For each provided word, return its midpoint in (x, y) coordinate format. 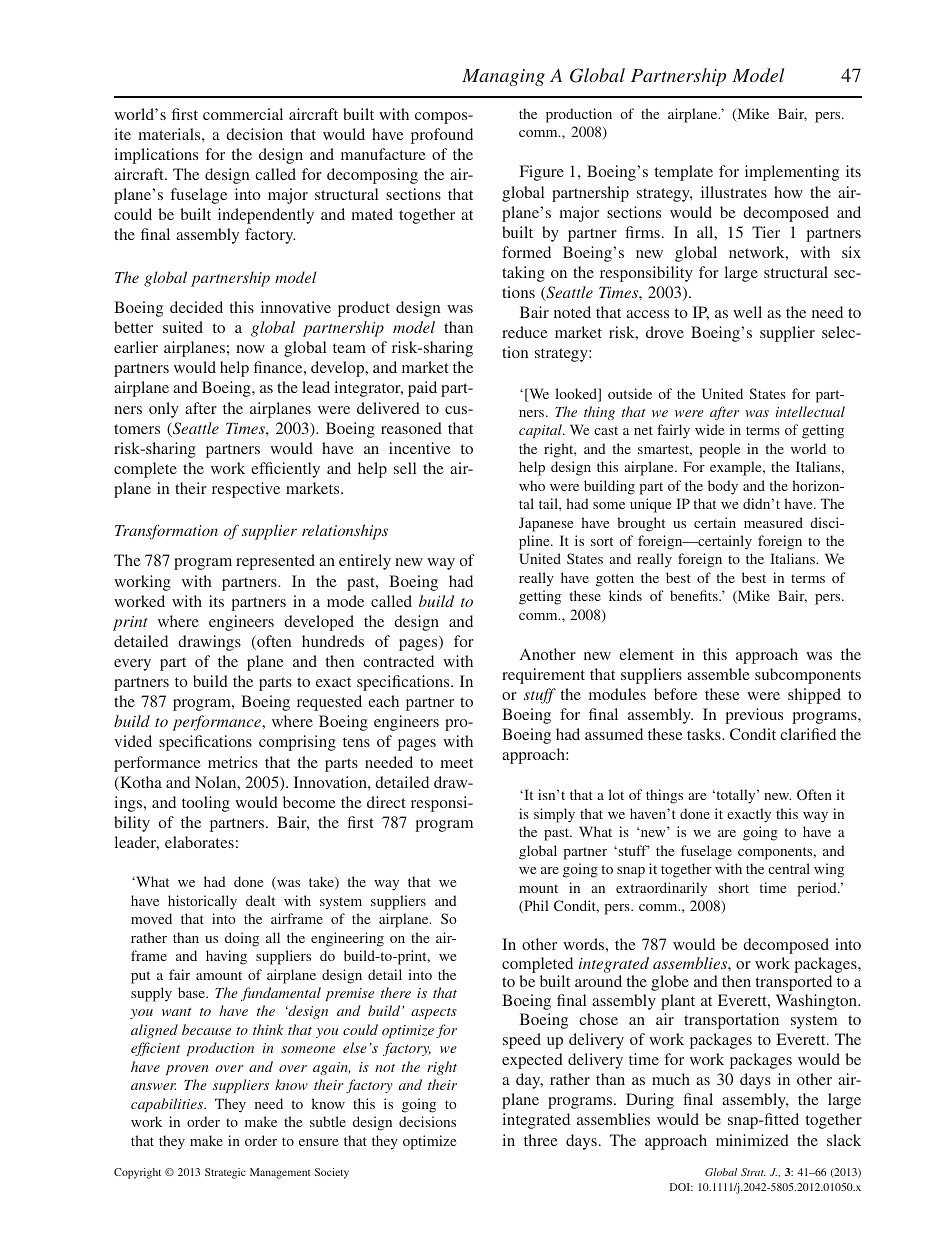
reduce (525, 332)
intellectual (810, 411)
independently (266, 216)
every (132, 665)
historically (202, 902)
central (789, 868)
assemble (718, 674)
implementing (792, 173)
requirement (543, 676)
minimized (752, 1140)
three (541, 1140)
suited (183, 327)
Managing (503, 77)
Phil (535, 906)
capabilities (168, 1105)
